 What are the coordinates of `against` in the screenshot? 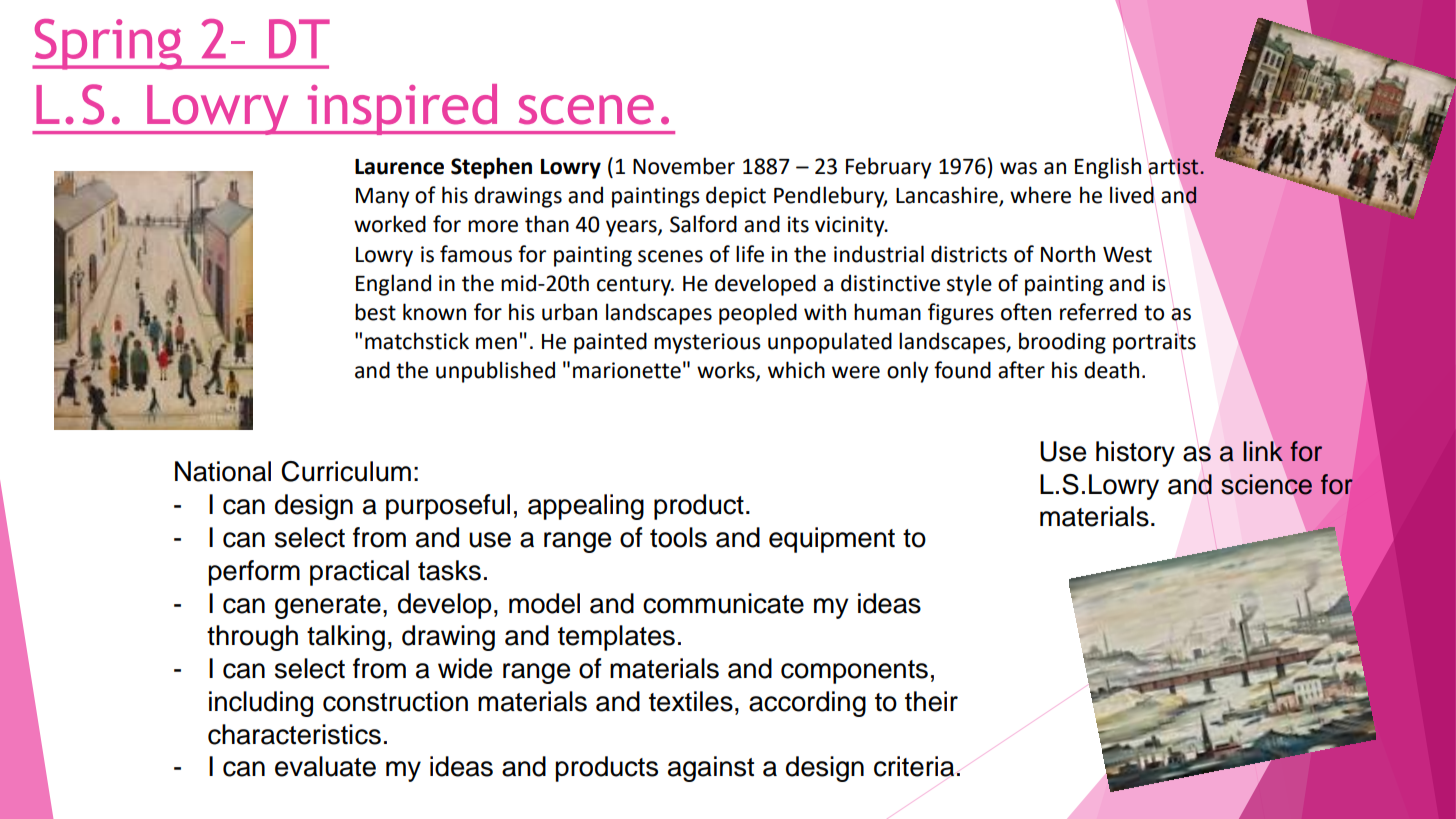 It's located at (711, 769).
